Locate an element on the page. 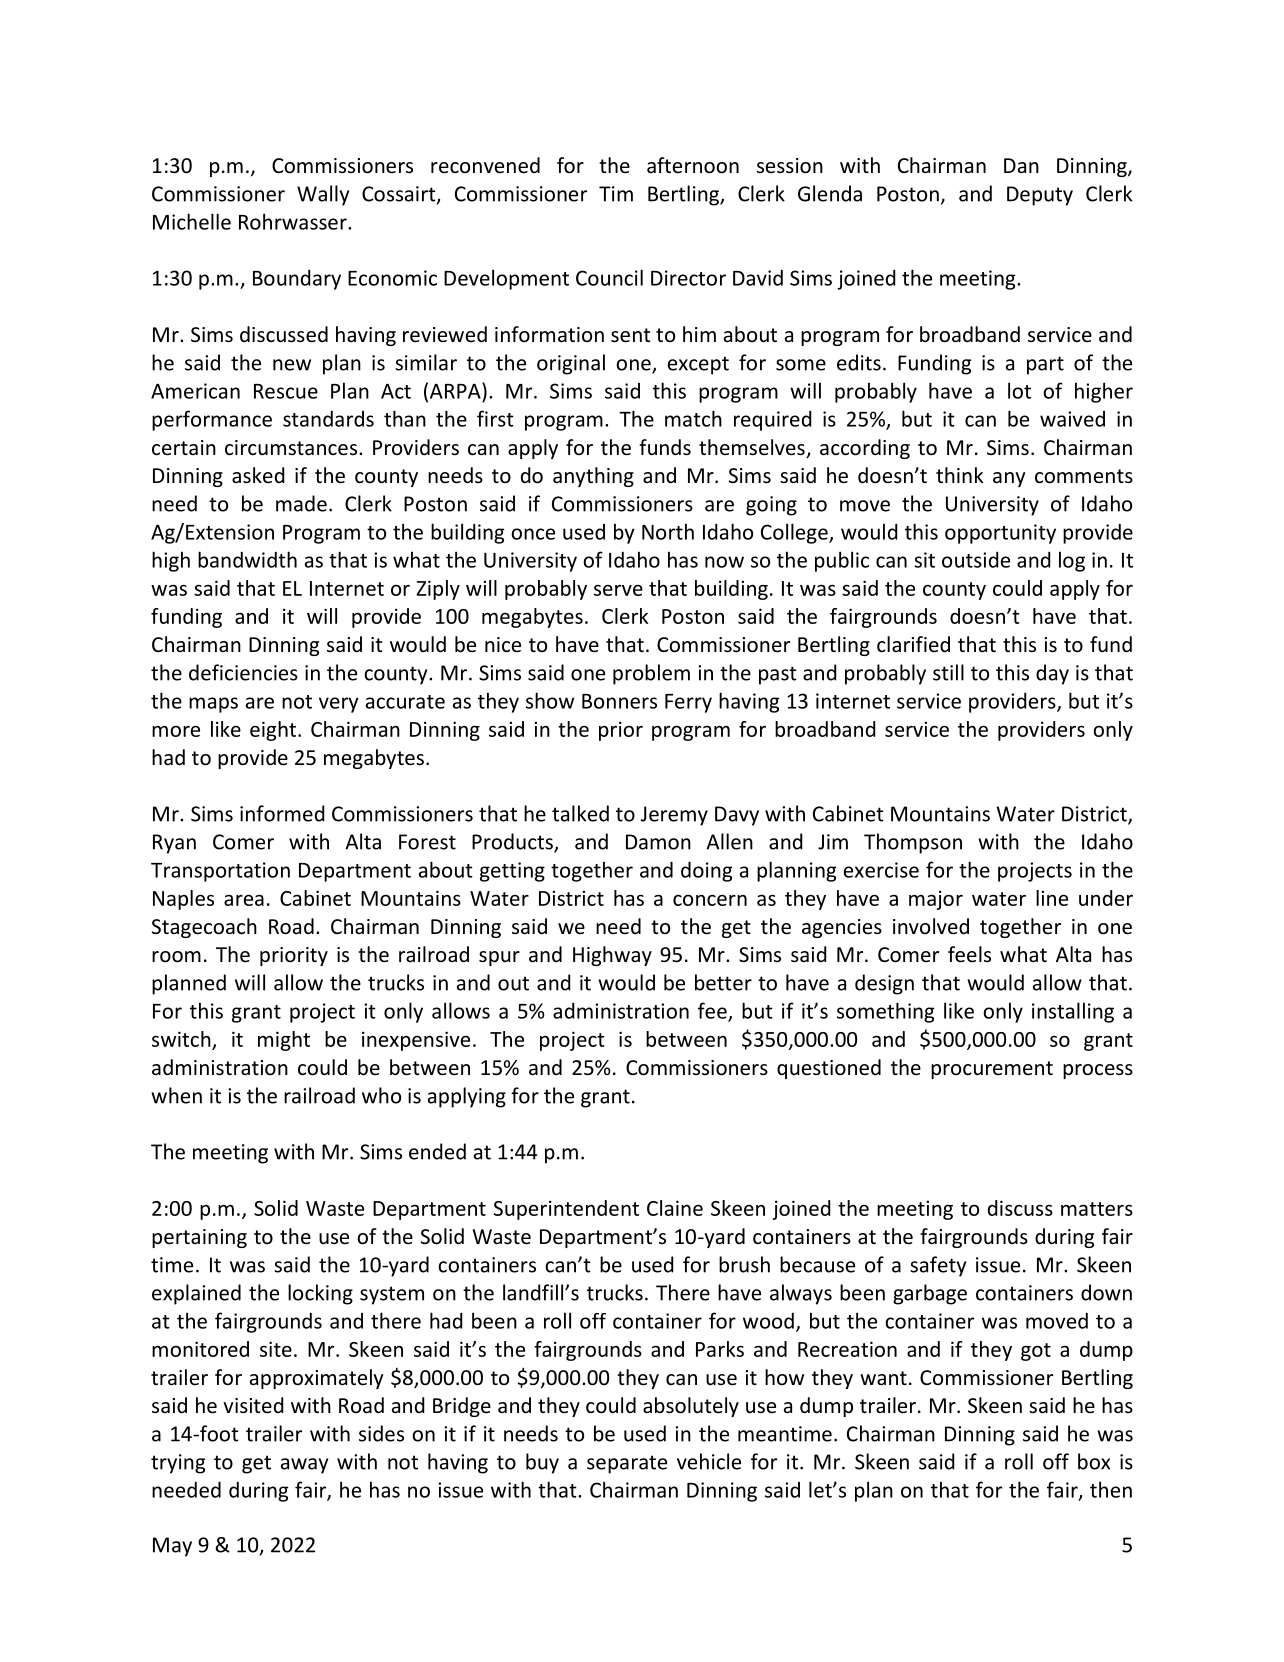 This page has width=1284, height=1662. informed is located at coordinates (282, 813).
